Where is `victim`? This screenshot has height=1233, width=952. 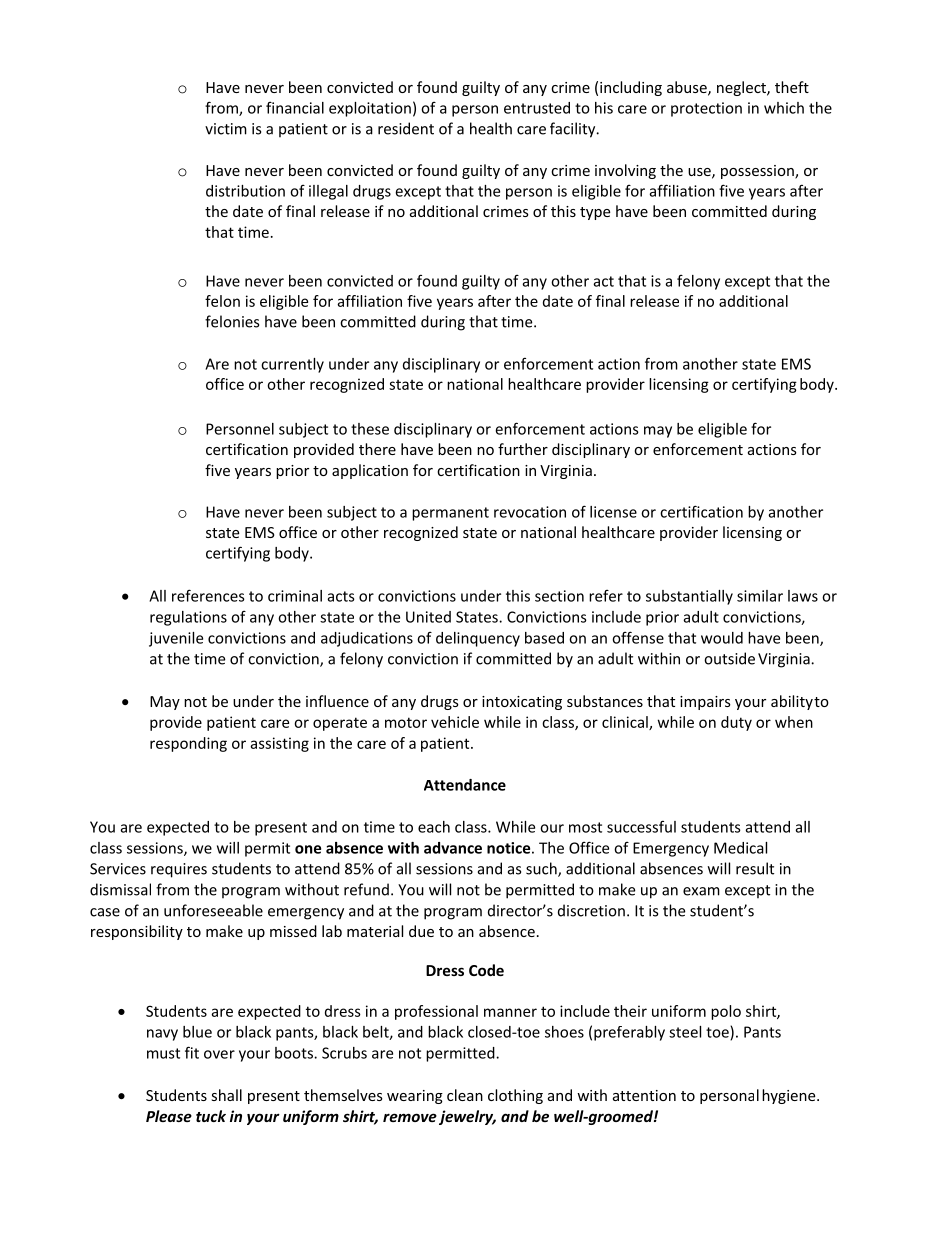 victim is located at coordinates (226, 129).
